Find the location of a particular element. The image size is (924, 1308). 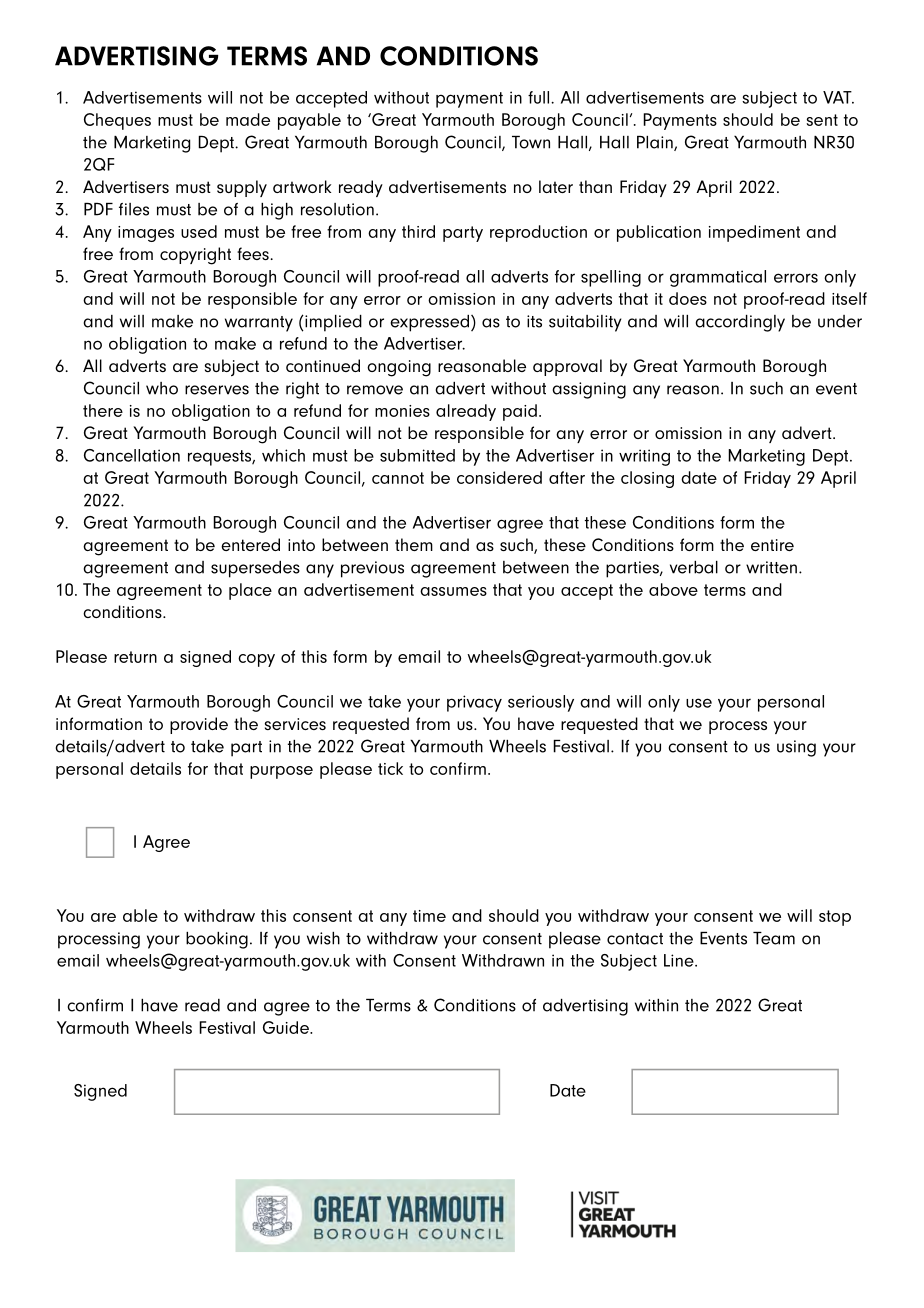

booking is located at coordinates (217, 940).
